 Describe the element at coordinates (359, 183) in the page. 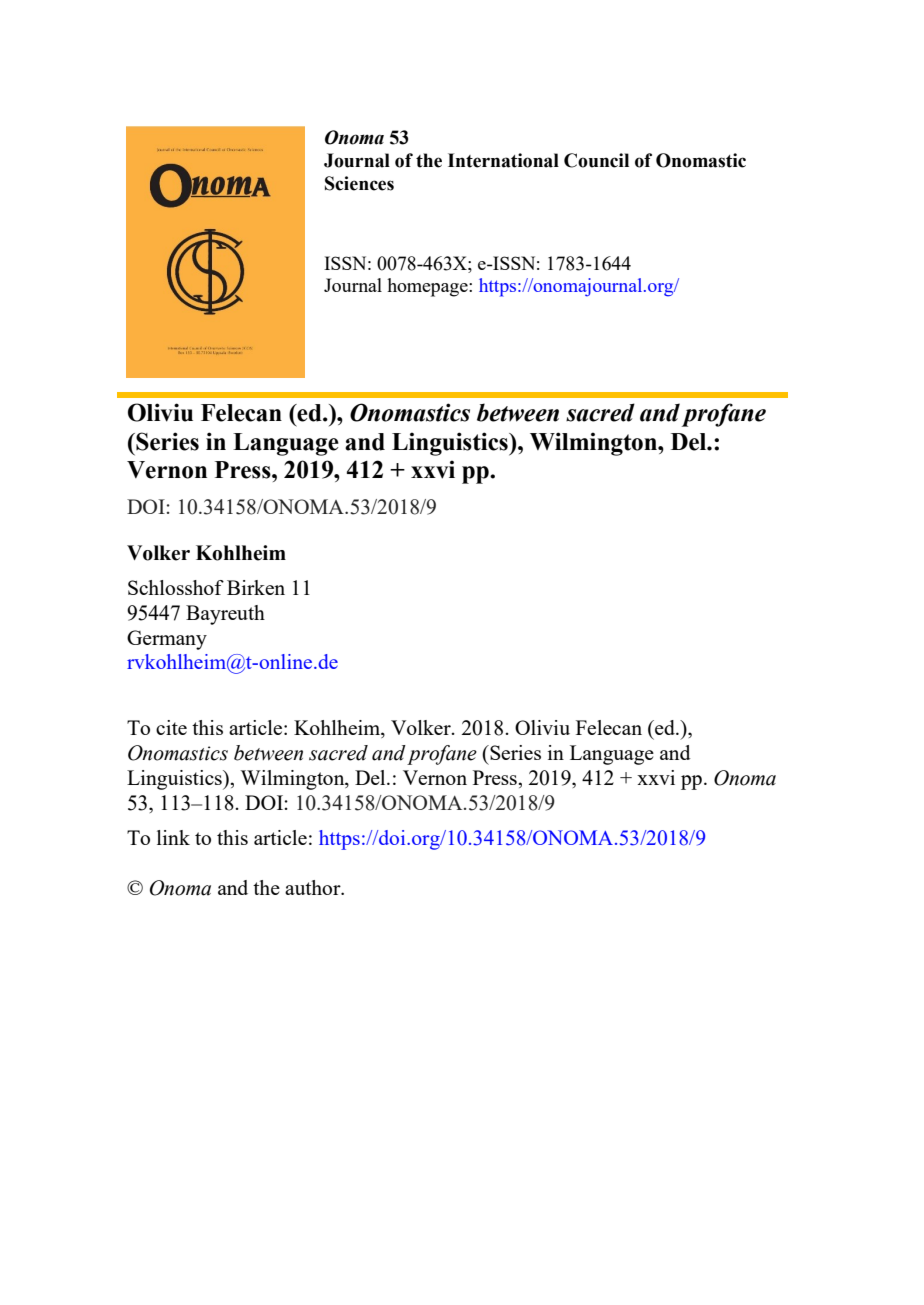

I see `Sciences` at that location.
